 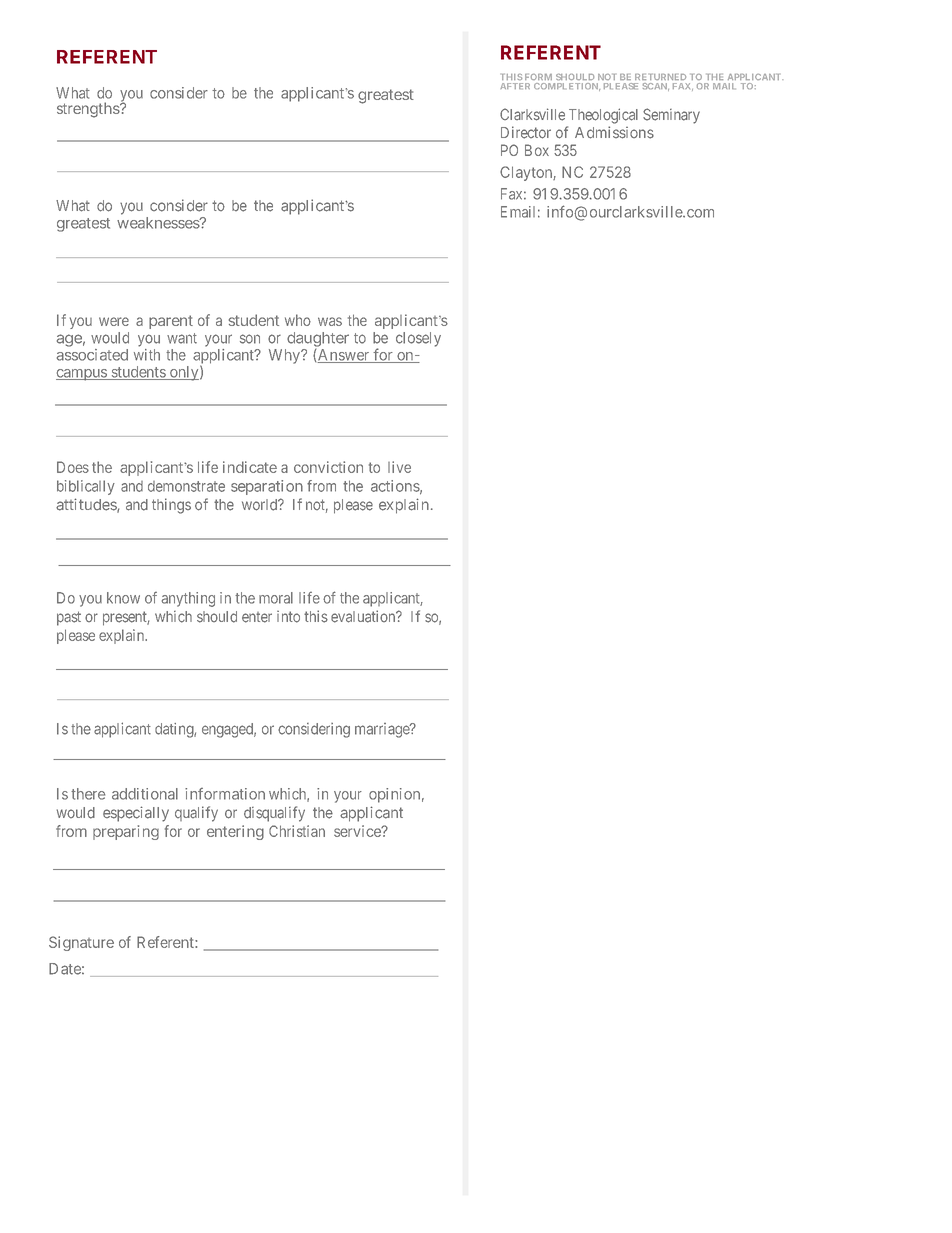 I want to click on Answer, so click(x=344, y=356).
